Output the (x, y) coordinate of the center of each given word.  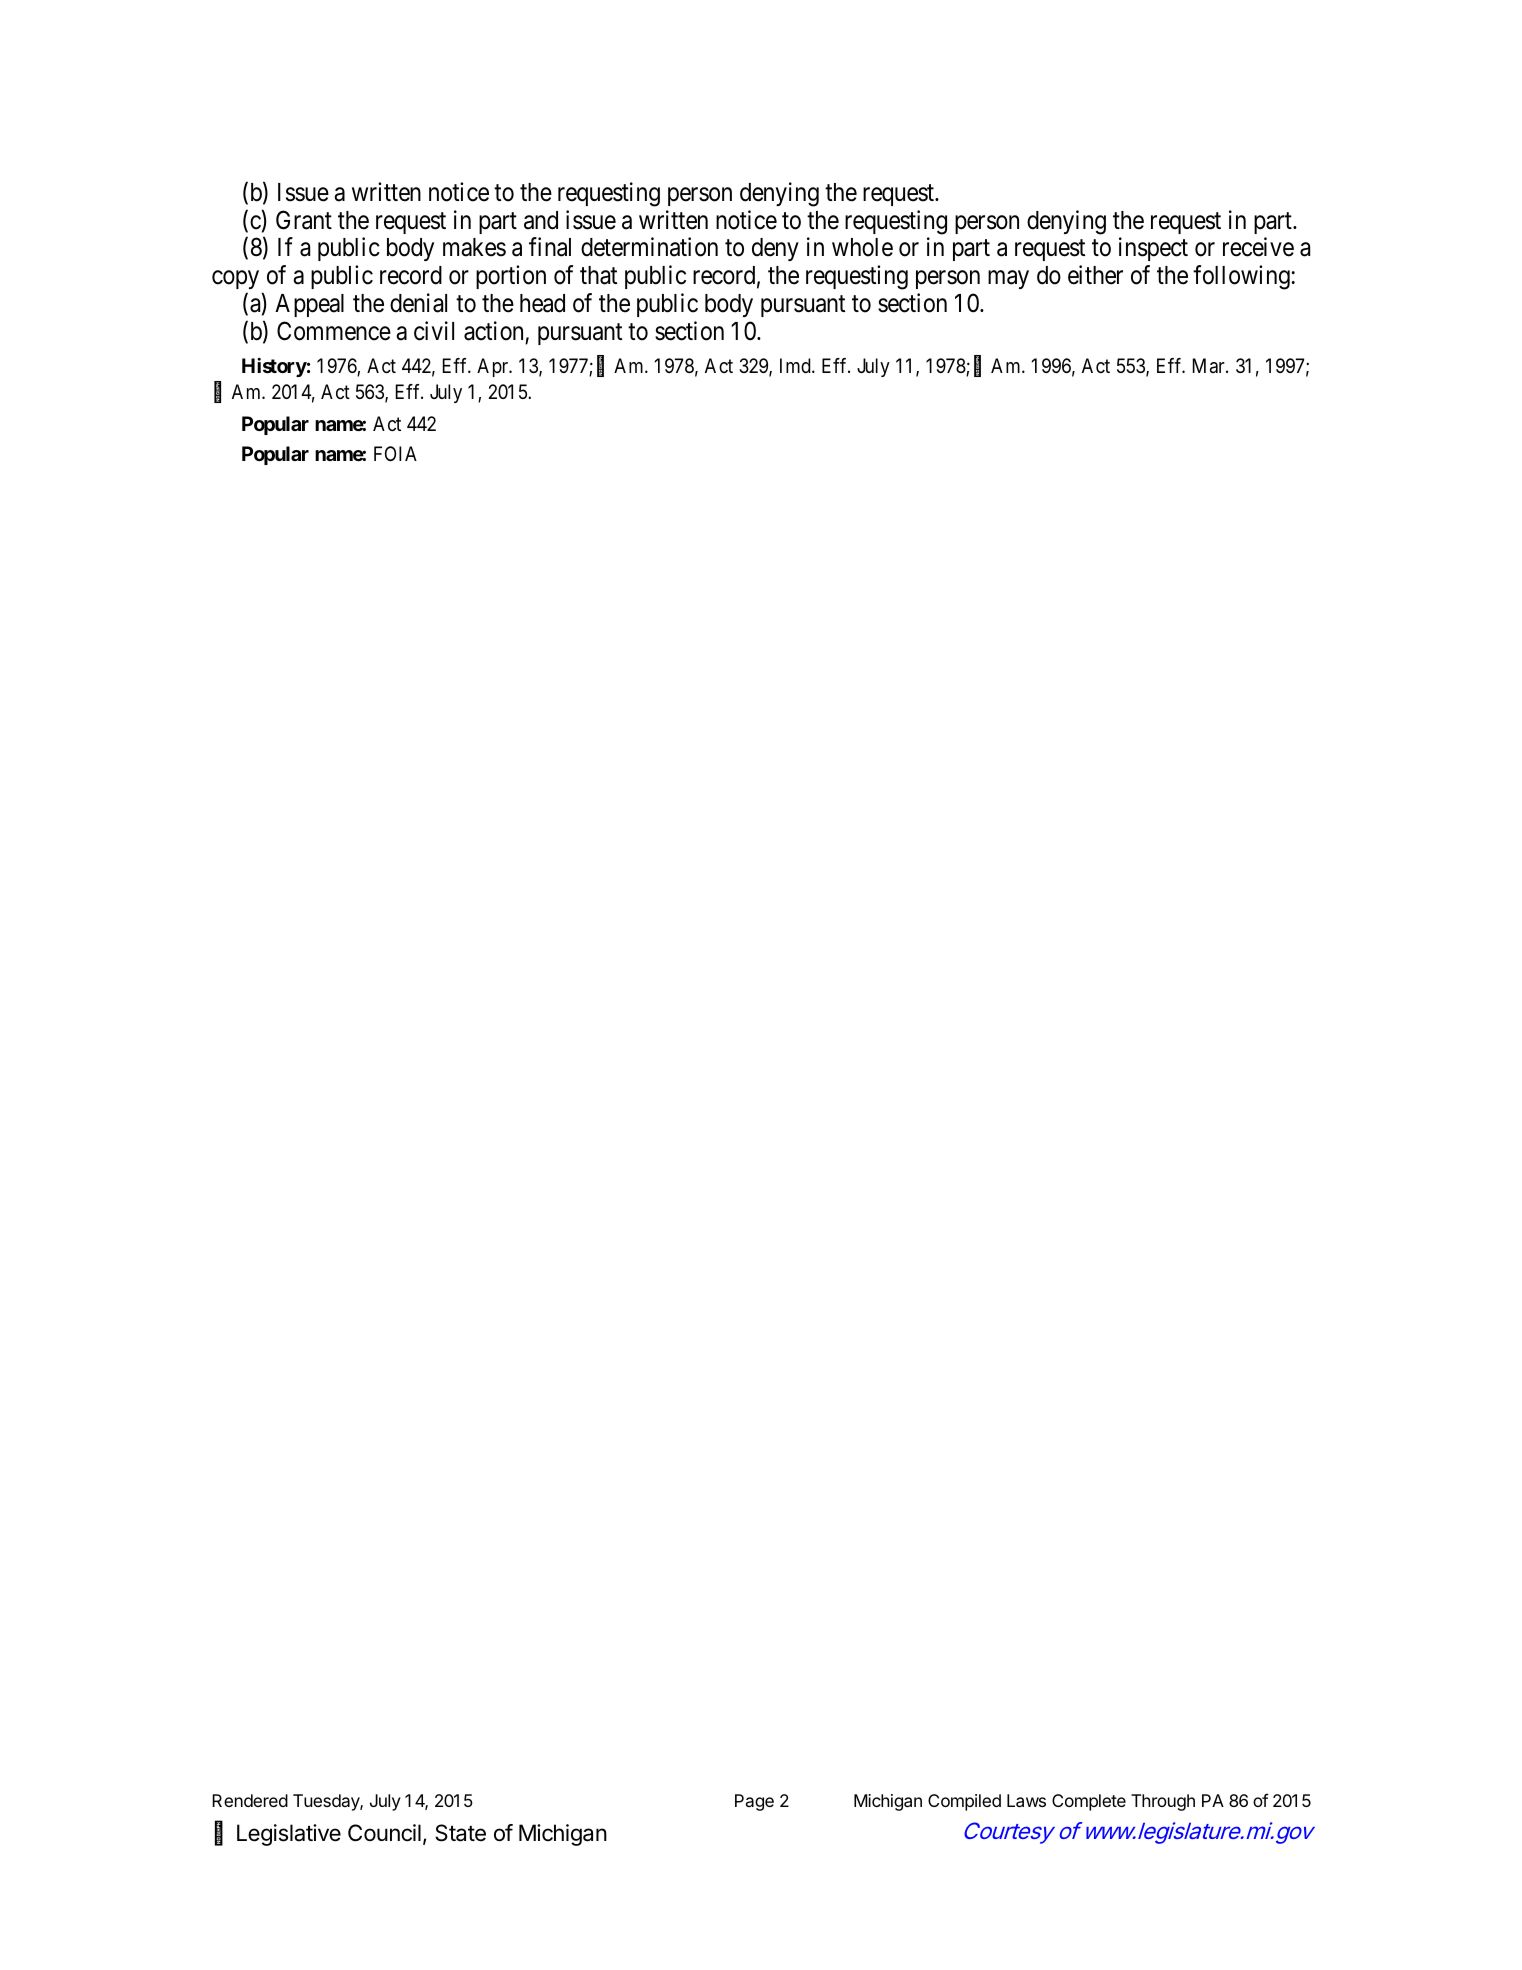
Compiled (964, 1802)
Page (754, 1802)
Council (384, 1833)
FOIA (395, 453)
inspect (1153, 249)
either (1095, 275)
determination (649, 247)
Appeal (309, 305)
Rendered (250, 1800)
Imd (796, 365)
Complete (1089, 1802)
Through (1163, 1802)
